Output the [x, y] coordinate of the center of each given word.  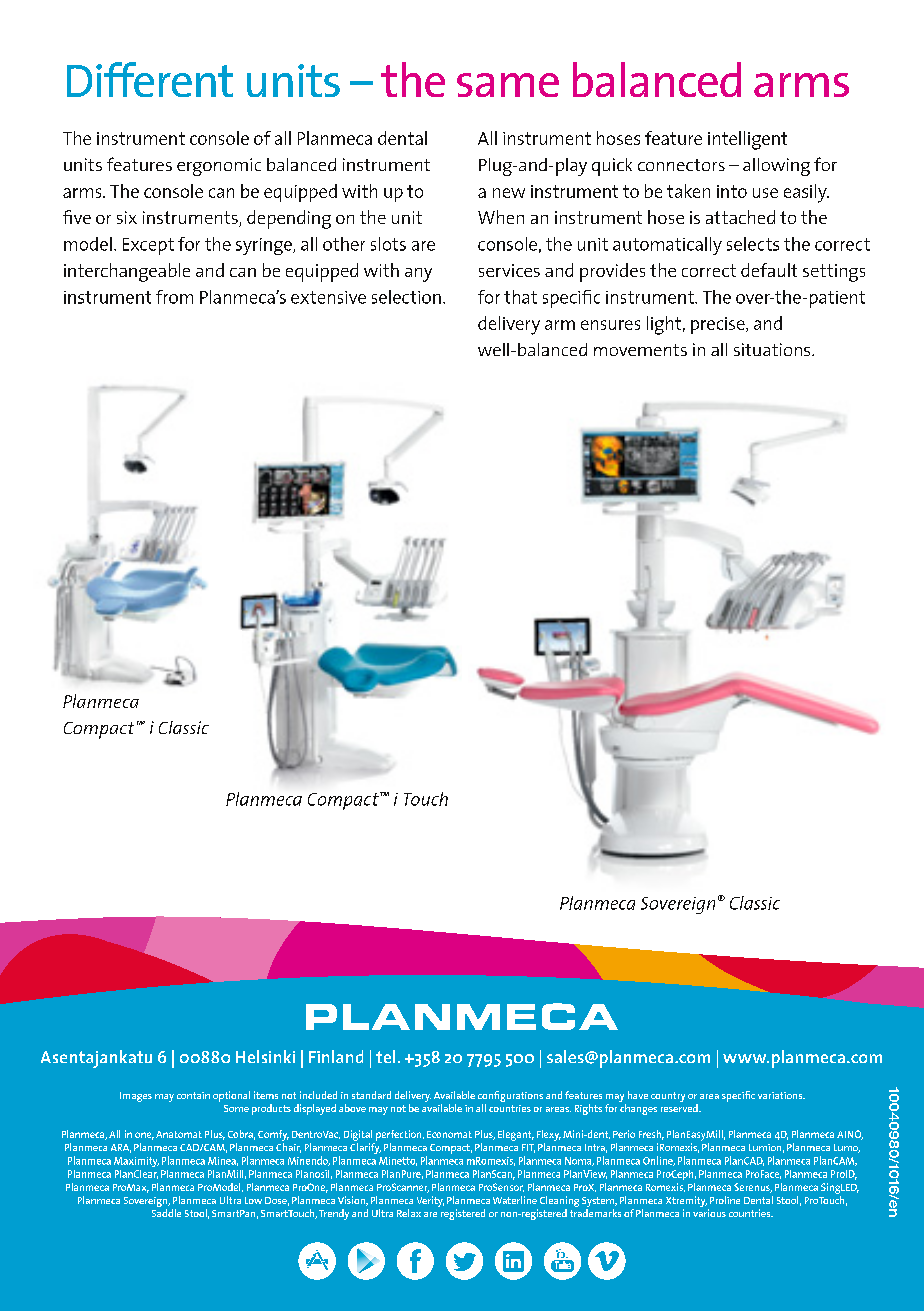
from [174, 297]
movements [640, 350]
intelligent [747, 140]
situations [773, 349]
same [508, 85]
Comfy [273, 1135]
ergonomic [219, 167]
